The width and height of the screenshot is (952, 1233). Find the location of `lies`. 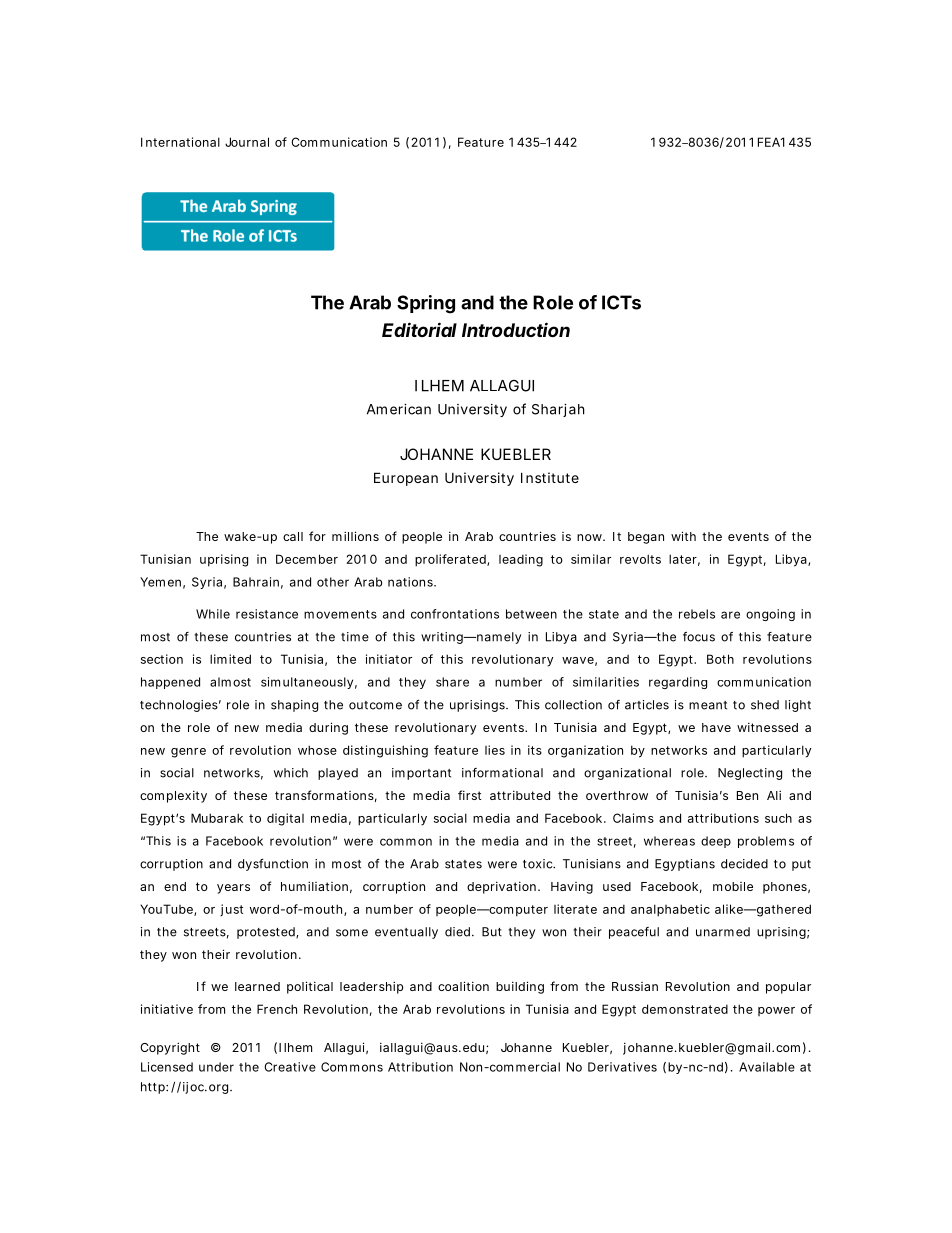

lies is located at coordinates (495, 750).
